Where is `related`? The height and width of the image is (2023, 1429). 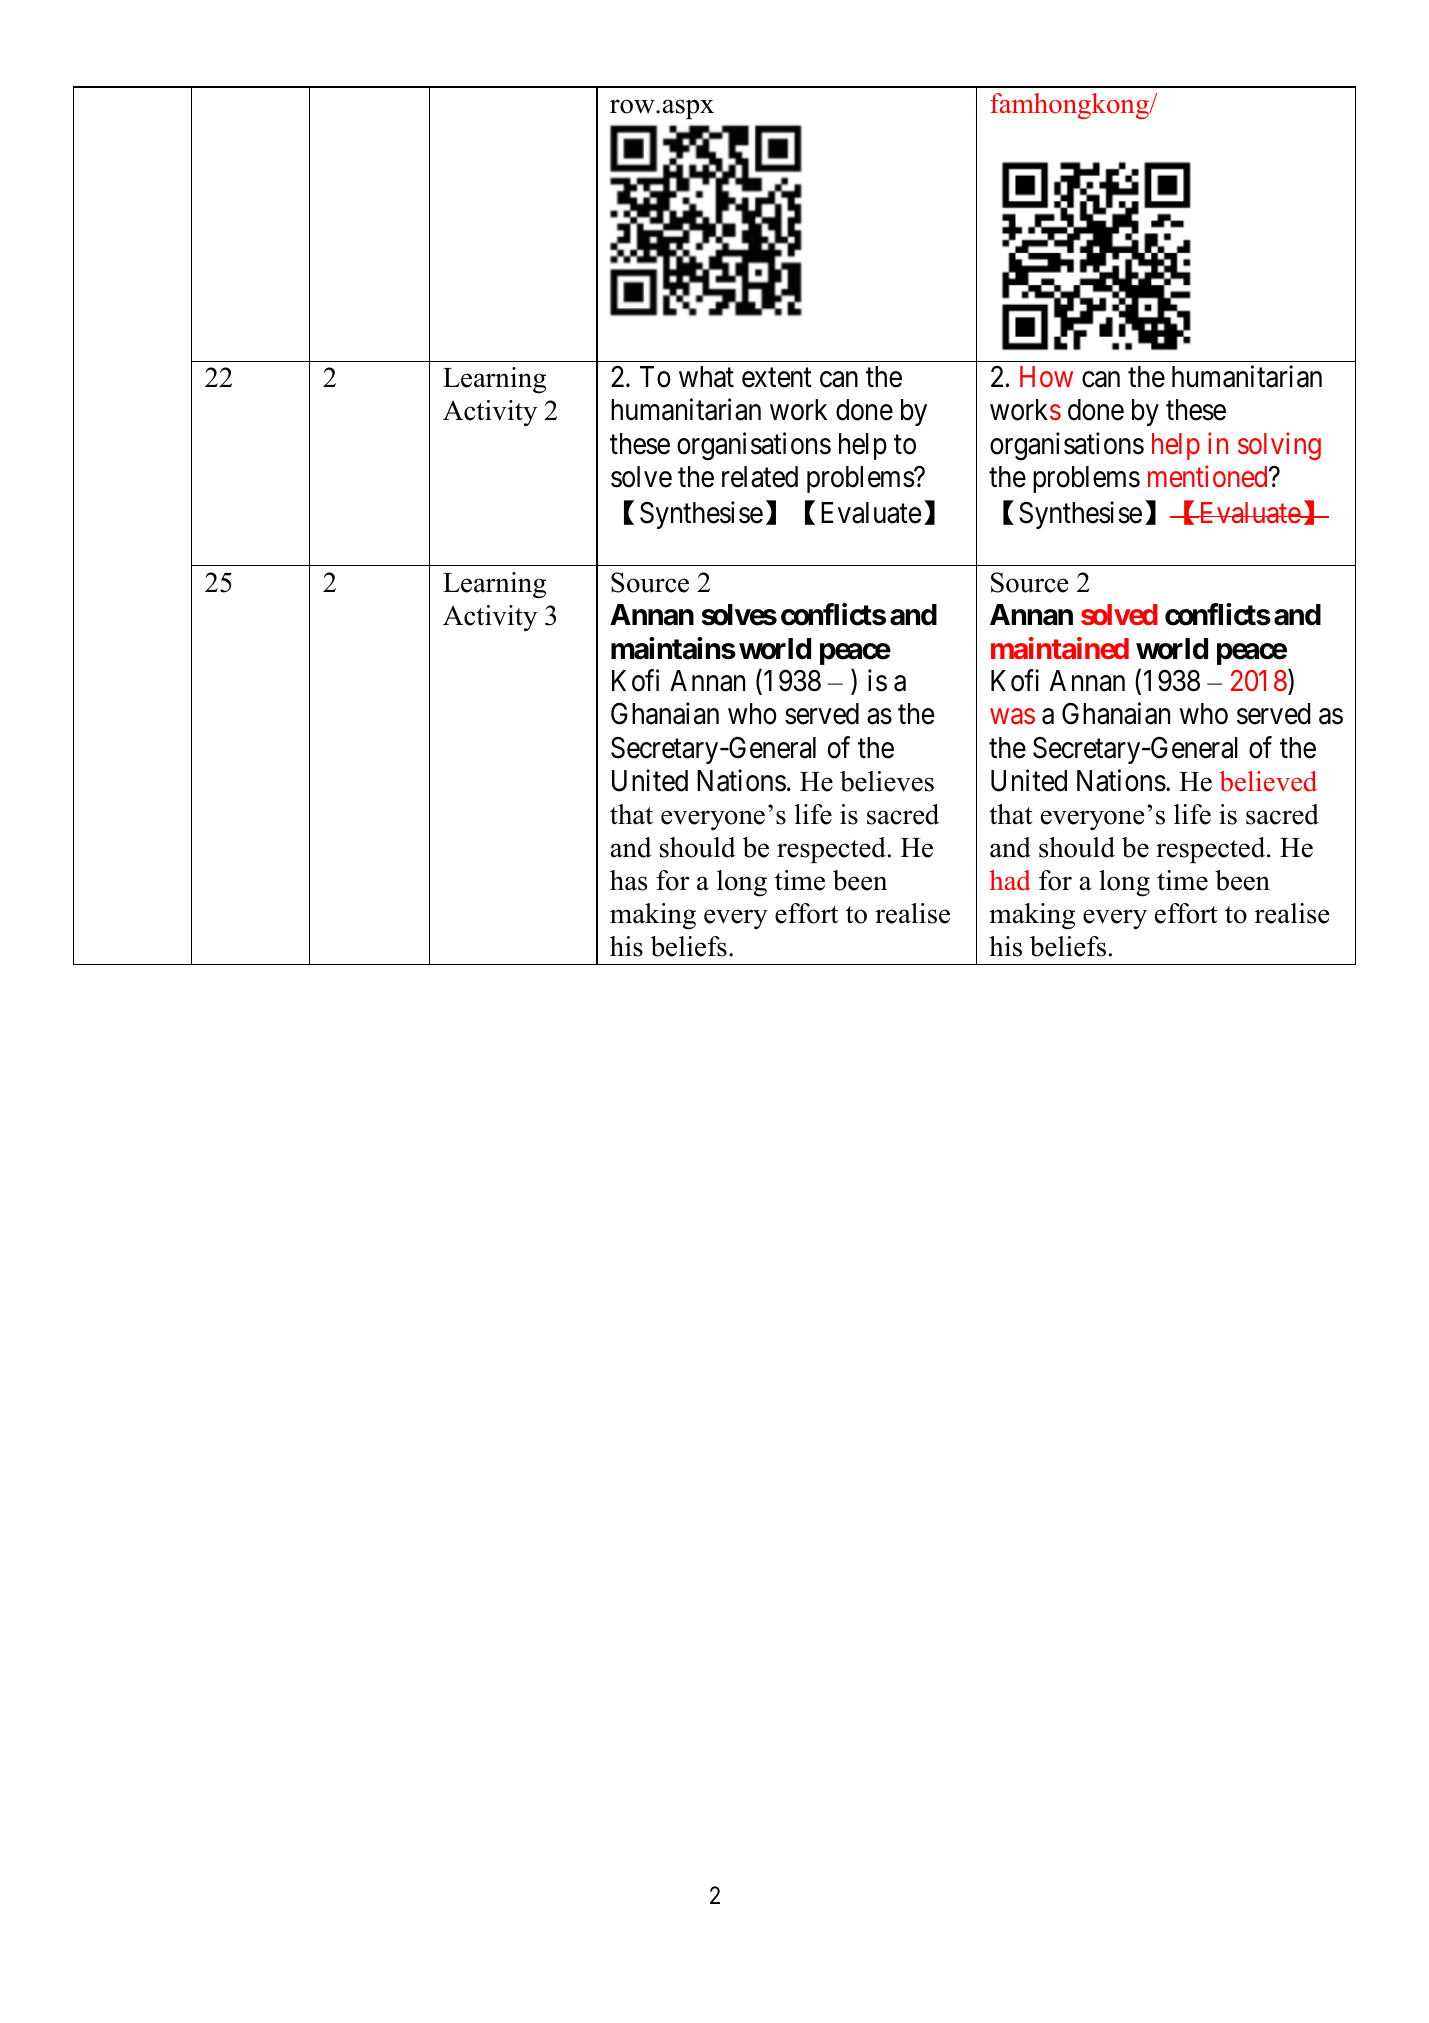
related is located at coordinates (760, 477).
